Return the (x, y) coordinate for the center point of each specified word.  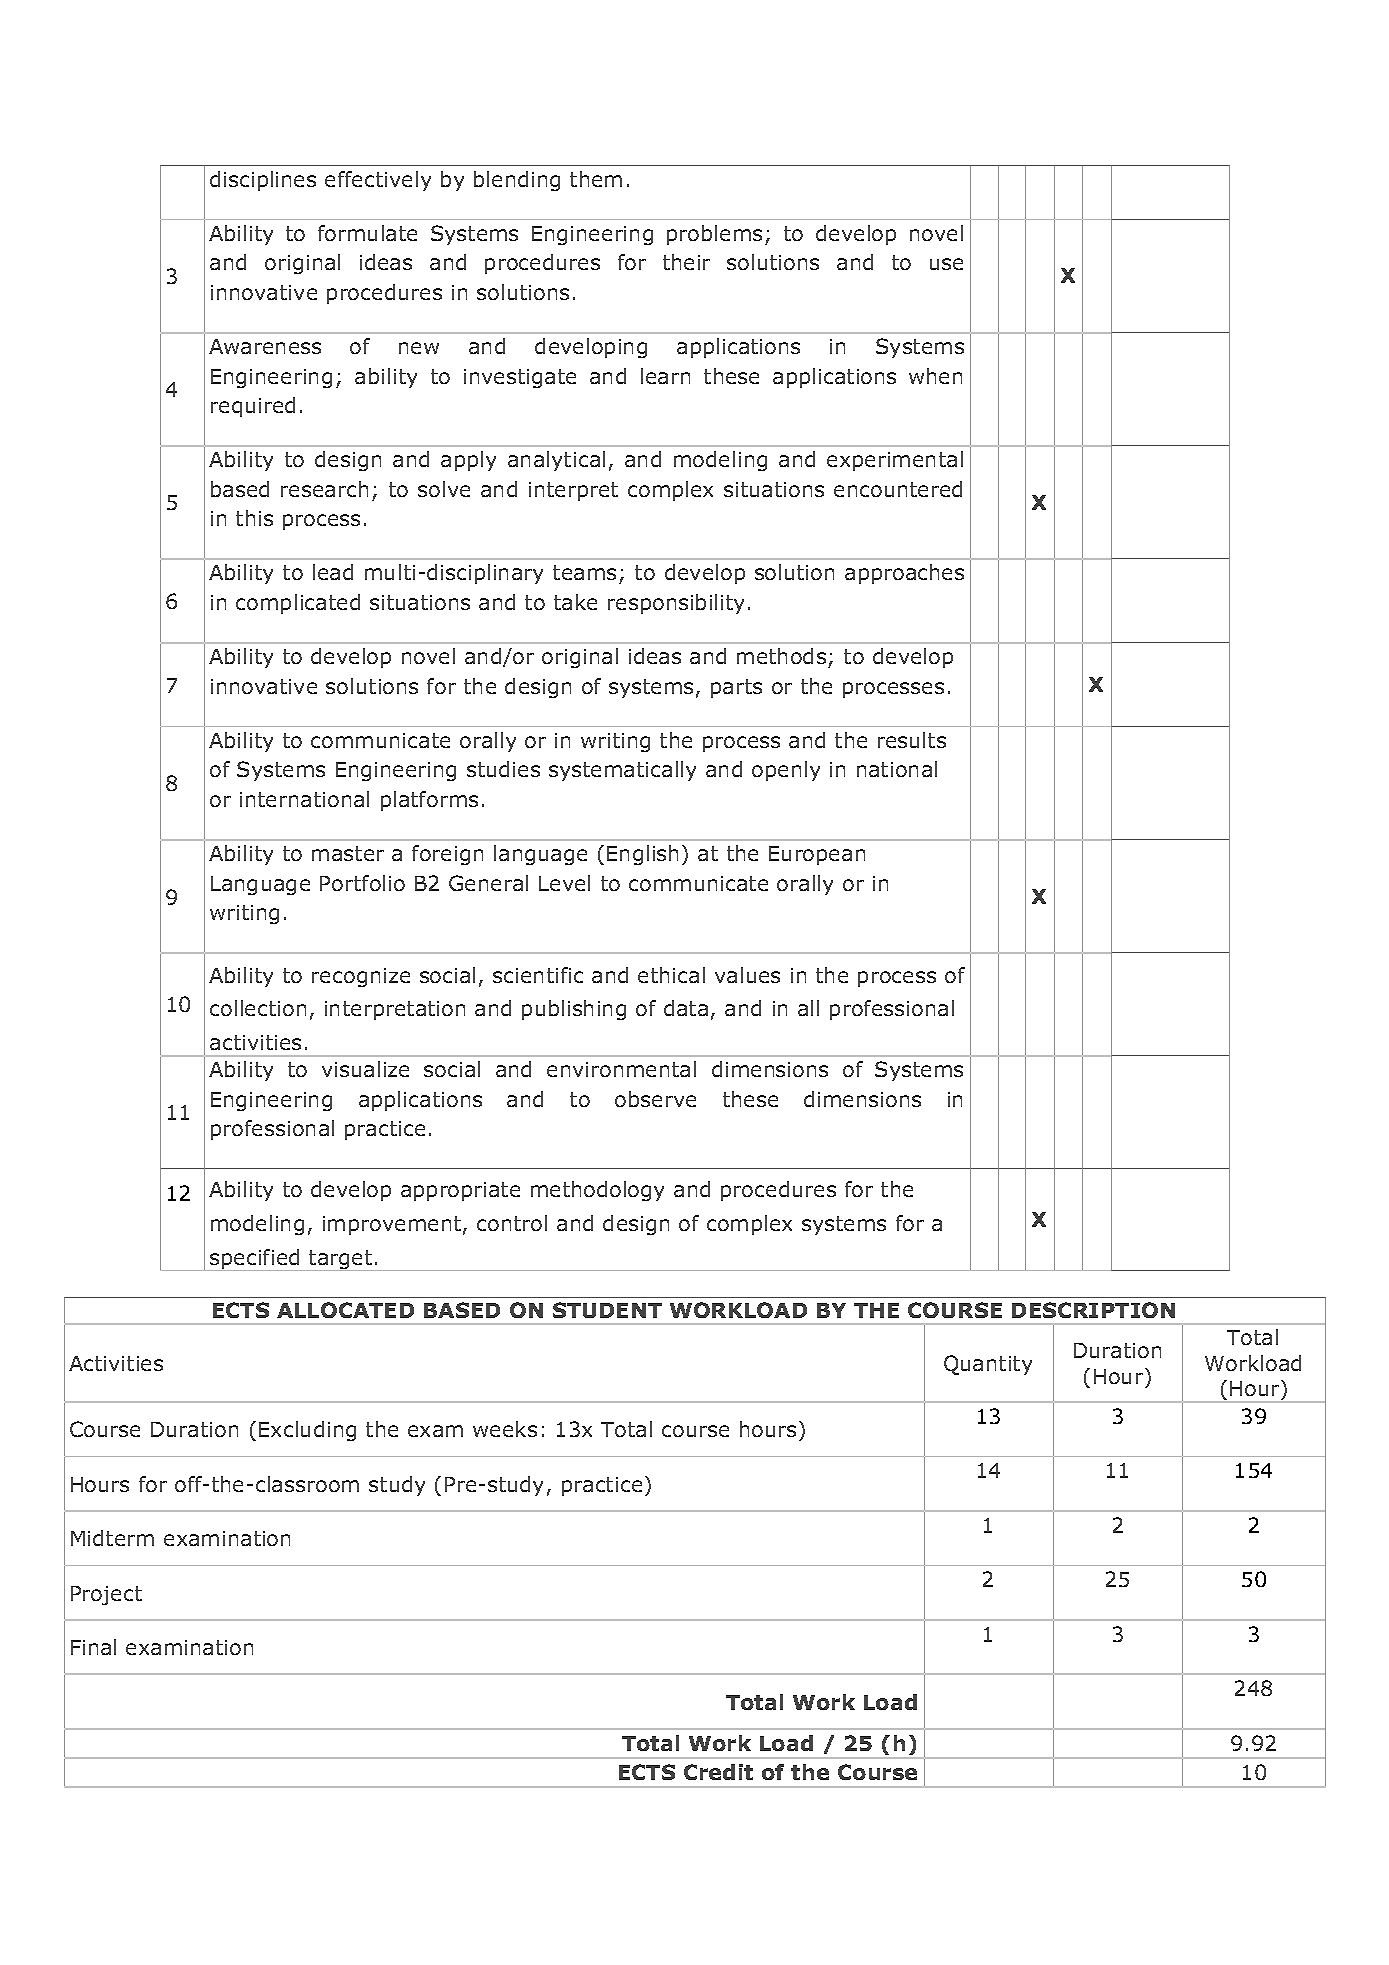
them (596, 179)
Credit (718, 1772)
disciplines (263, 181)
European (817, 855)
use (946, 264)
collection (258, 1008)
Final (93, 1647)
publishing (574, 1010)
